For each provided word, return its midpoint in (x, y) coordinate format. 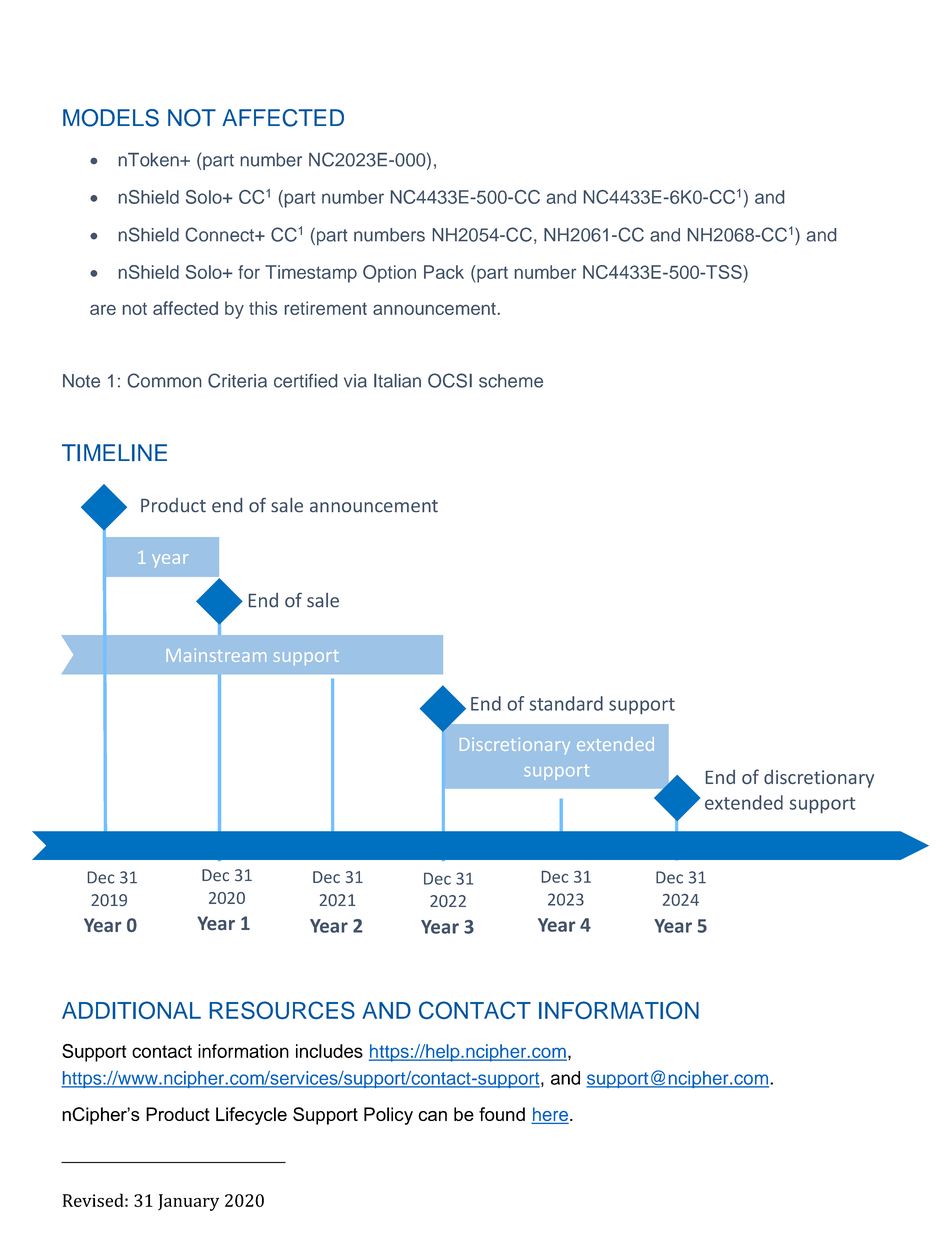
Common (164, 380)
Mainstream (216, 655)
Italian (397, 380)
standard (566, 703)
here (551, 1115)
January (188, 1202)
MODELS (111, 118)
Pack (444, 272)
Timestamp (311, 274)
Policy (388, 1116)
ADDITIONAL (131, 1010)
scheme (511, 381)
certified (305, 381)
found (502, 1114)
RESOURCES (282, 1010)
